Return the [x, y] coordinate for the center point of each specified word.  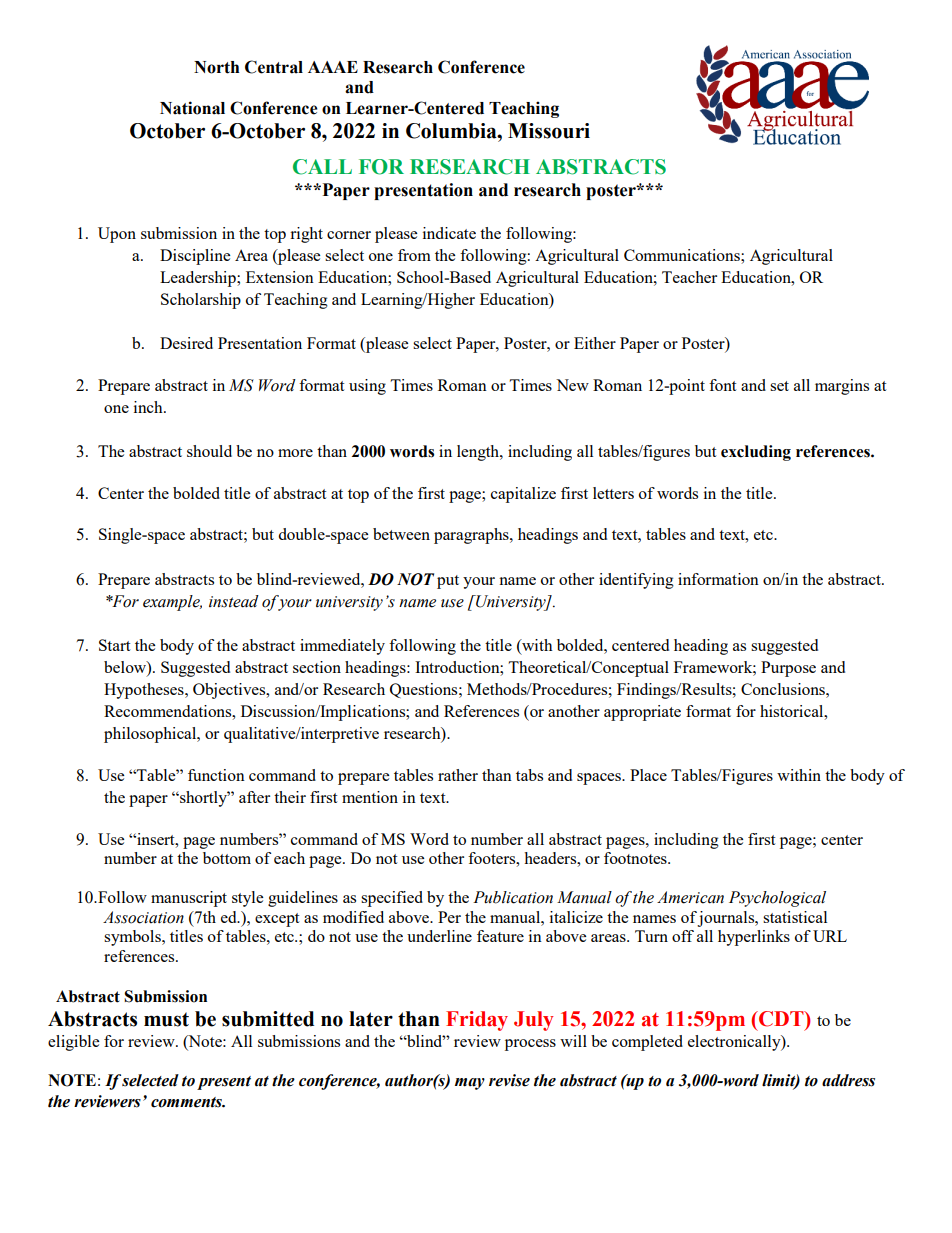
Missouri [549, 131]
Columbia [452, 131]
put [448, 582]
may [470, 1084]
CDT [781, 1019]
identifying [636, 581]
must [166, 1019]
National [192, 108]
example [172, 603]
